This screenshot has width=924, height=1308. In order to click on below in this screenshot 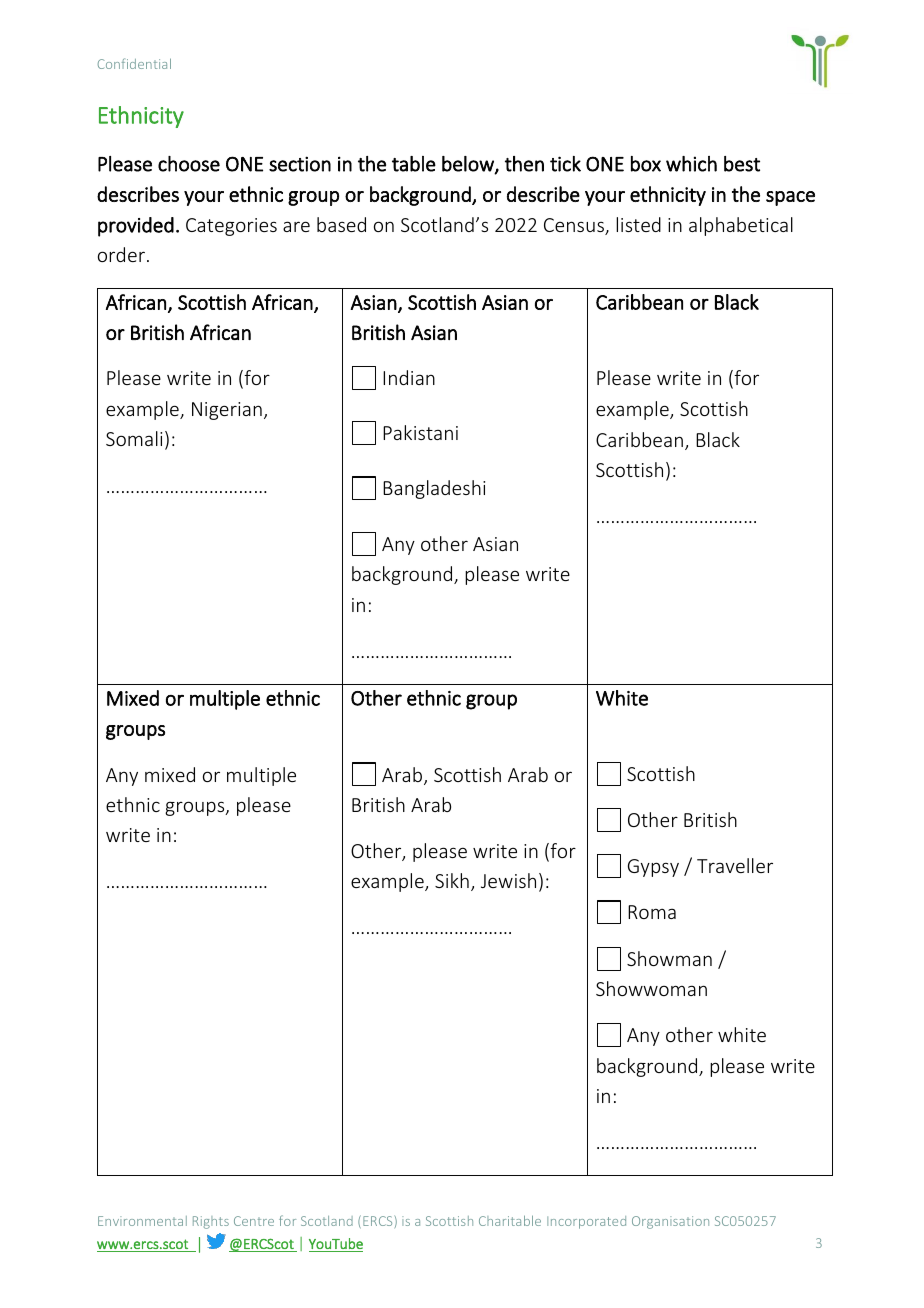, I will do `click(469, 165)`.
